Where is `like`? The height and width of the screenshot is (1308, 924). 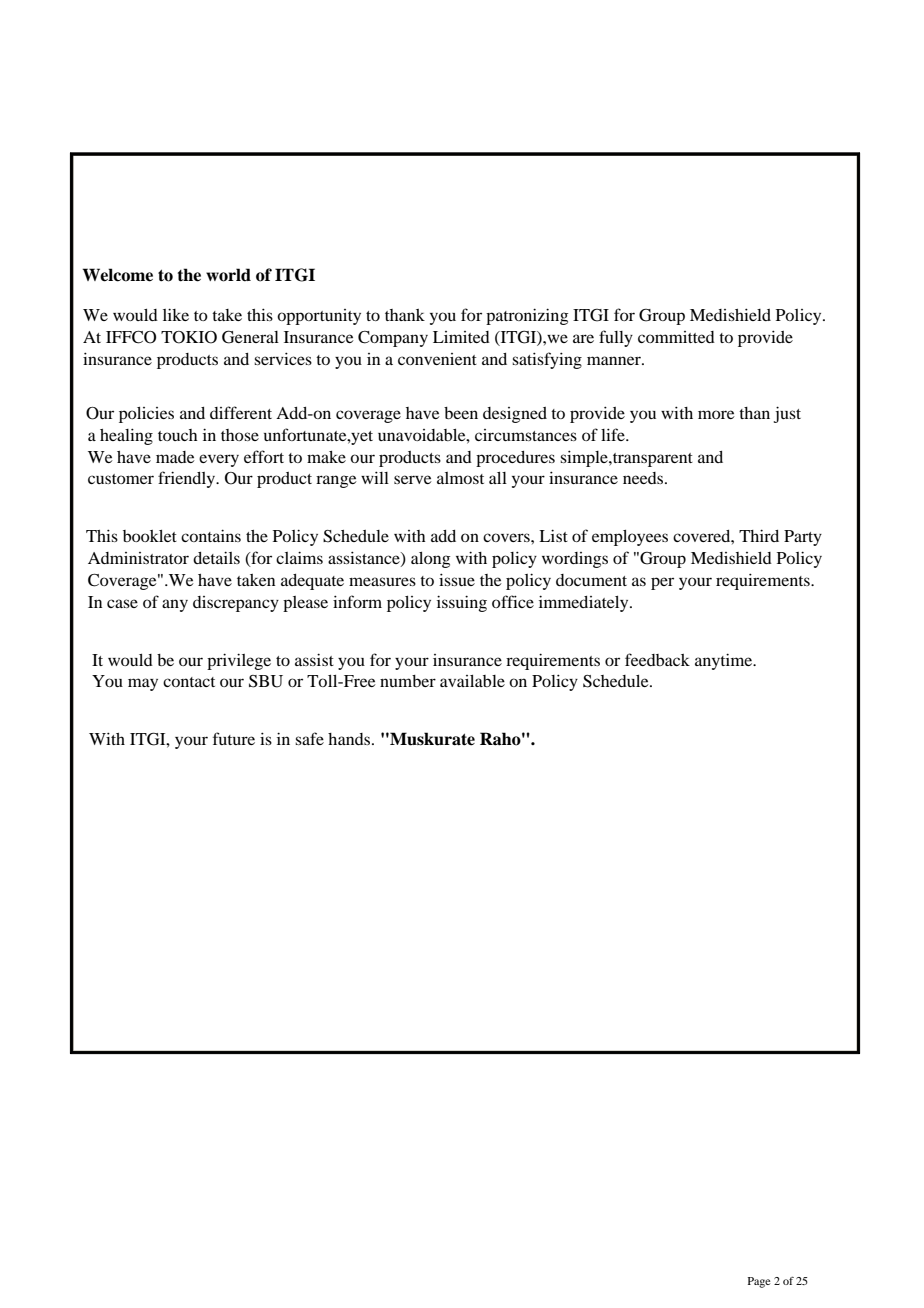 like is located at coordinates (176, 314).
